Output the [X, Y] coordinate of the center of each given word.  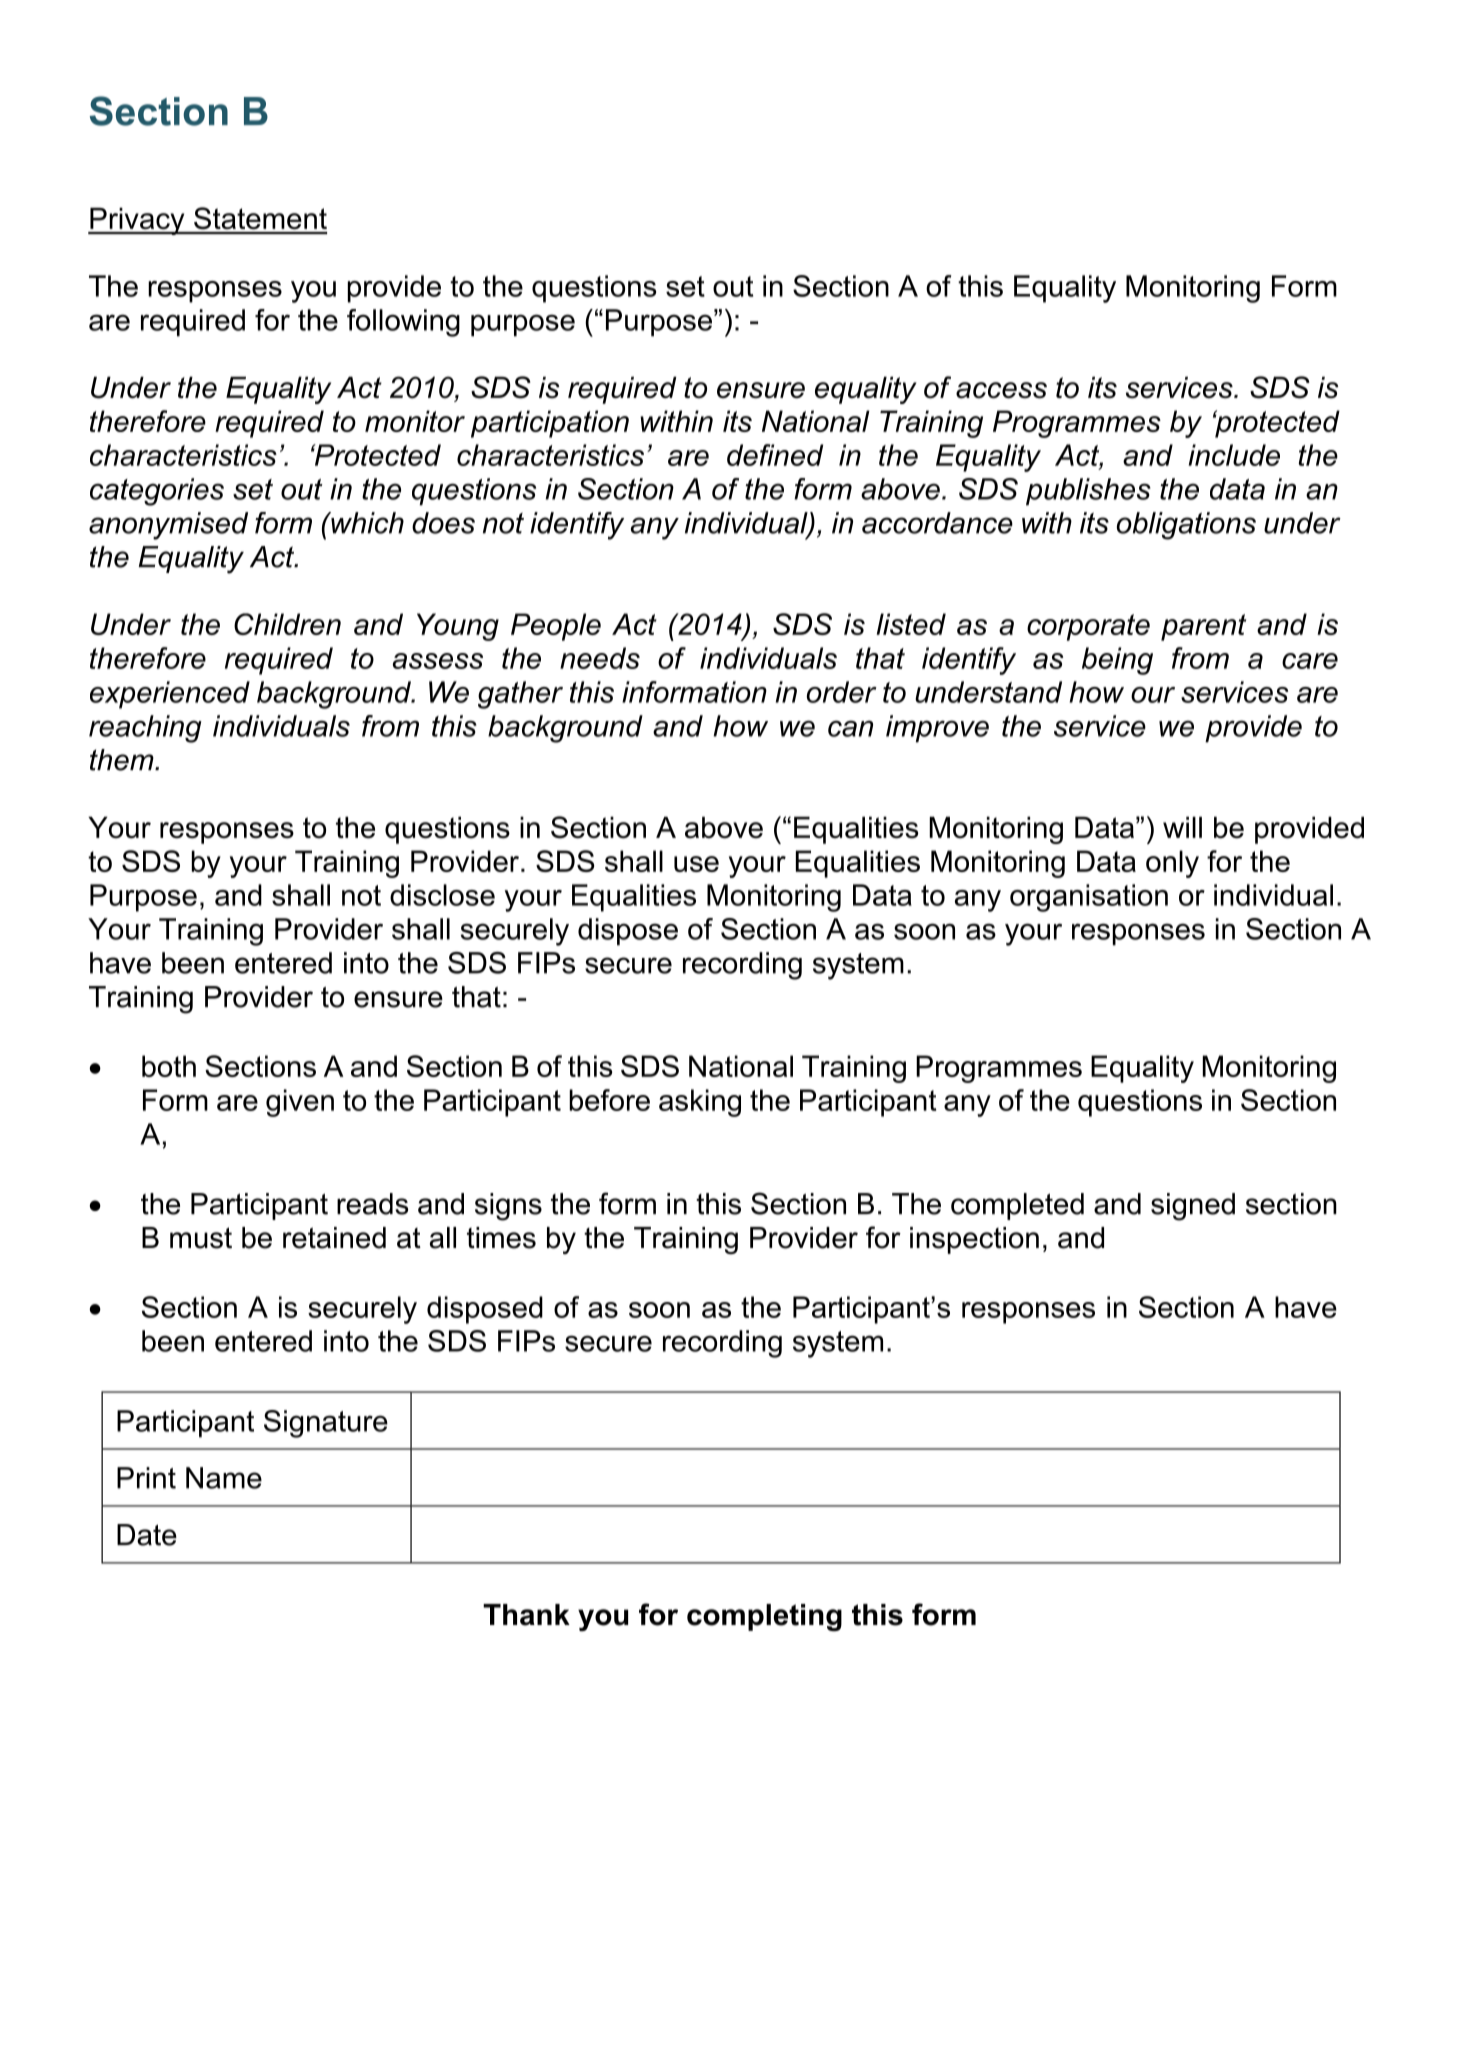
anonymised [168, 526]
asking [700, 1103]
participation [550, 424]
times [501, 1238]
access [1001, 390]
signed [1193, 1207]
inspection [974, 1240]
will [1182, 827]
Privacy [137, 221]
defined [775, 455]
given [300, 1103]
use [696, 864]
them [123, 760]
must [201, 1238]
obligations [1186, 526]
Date [147, 1535]
